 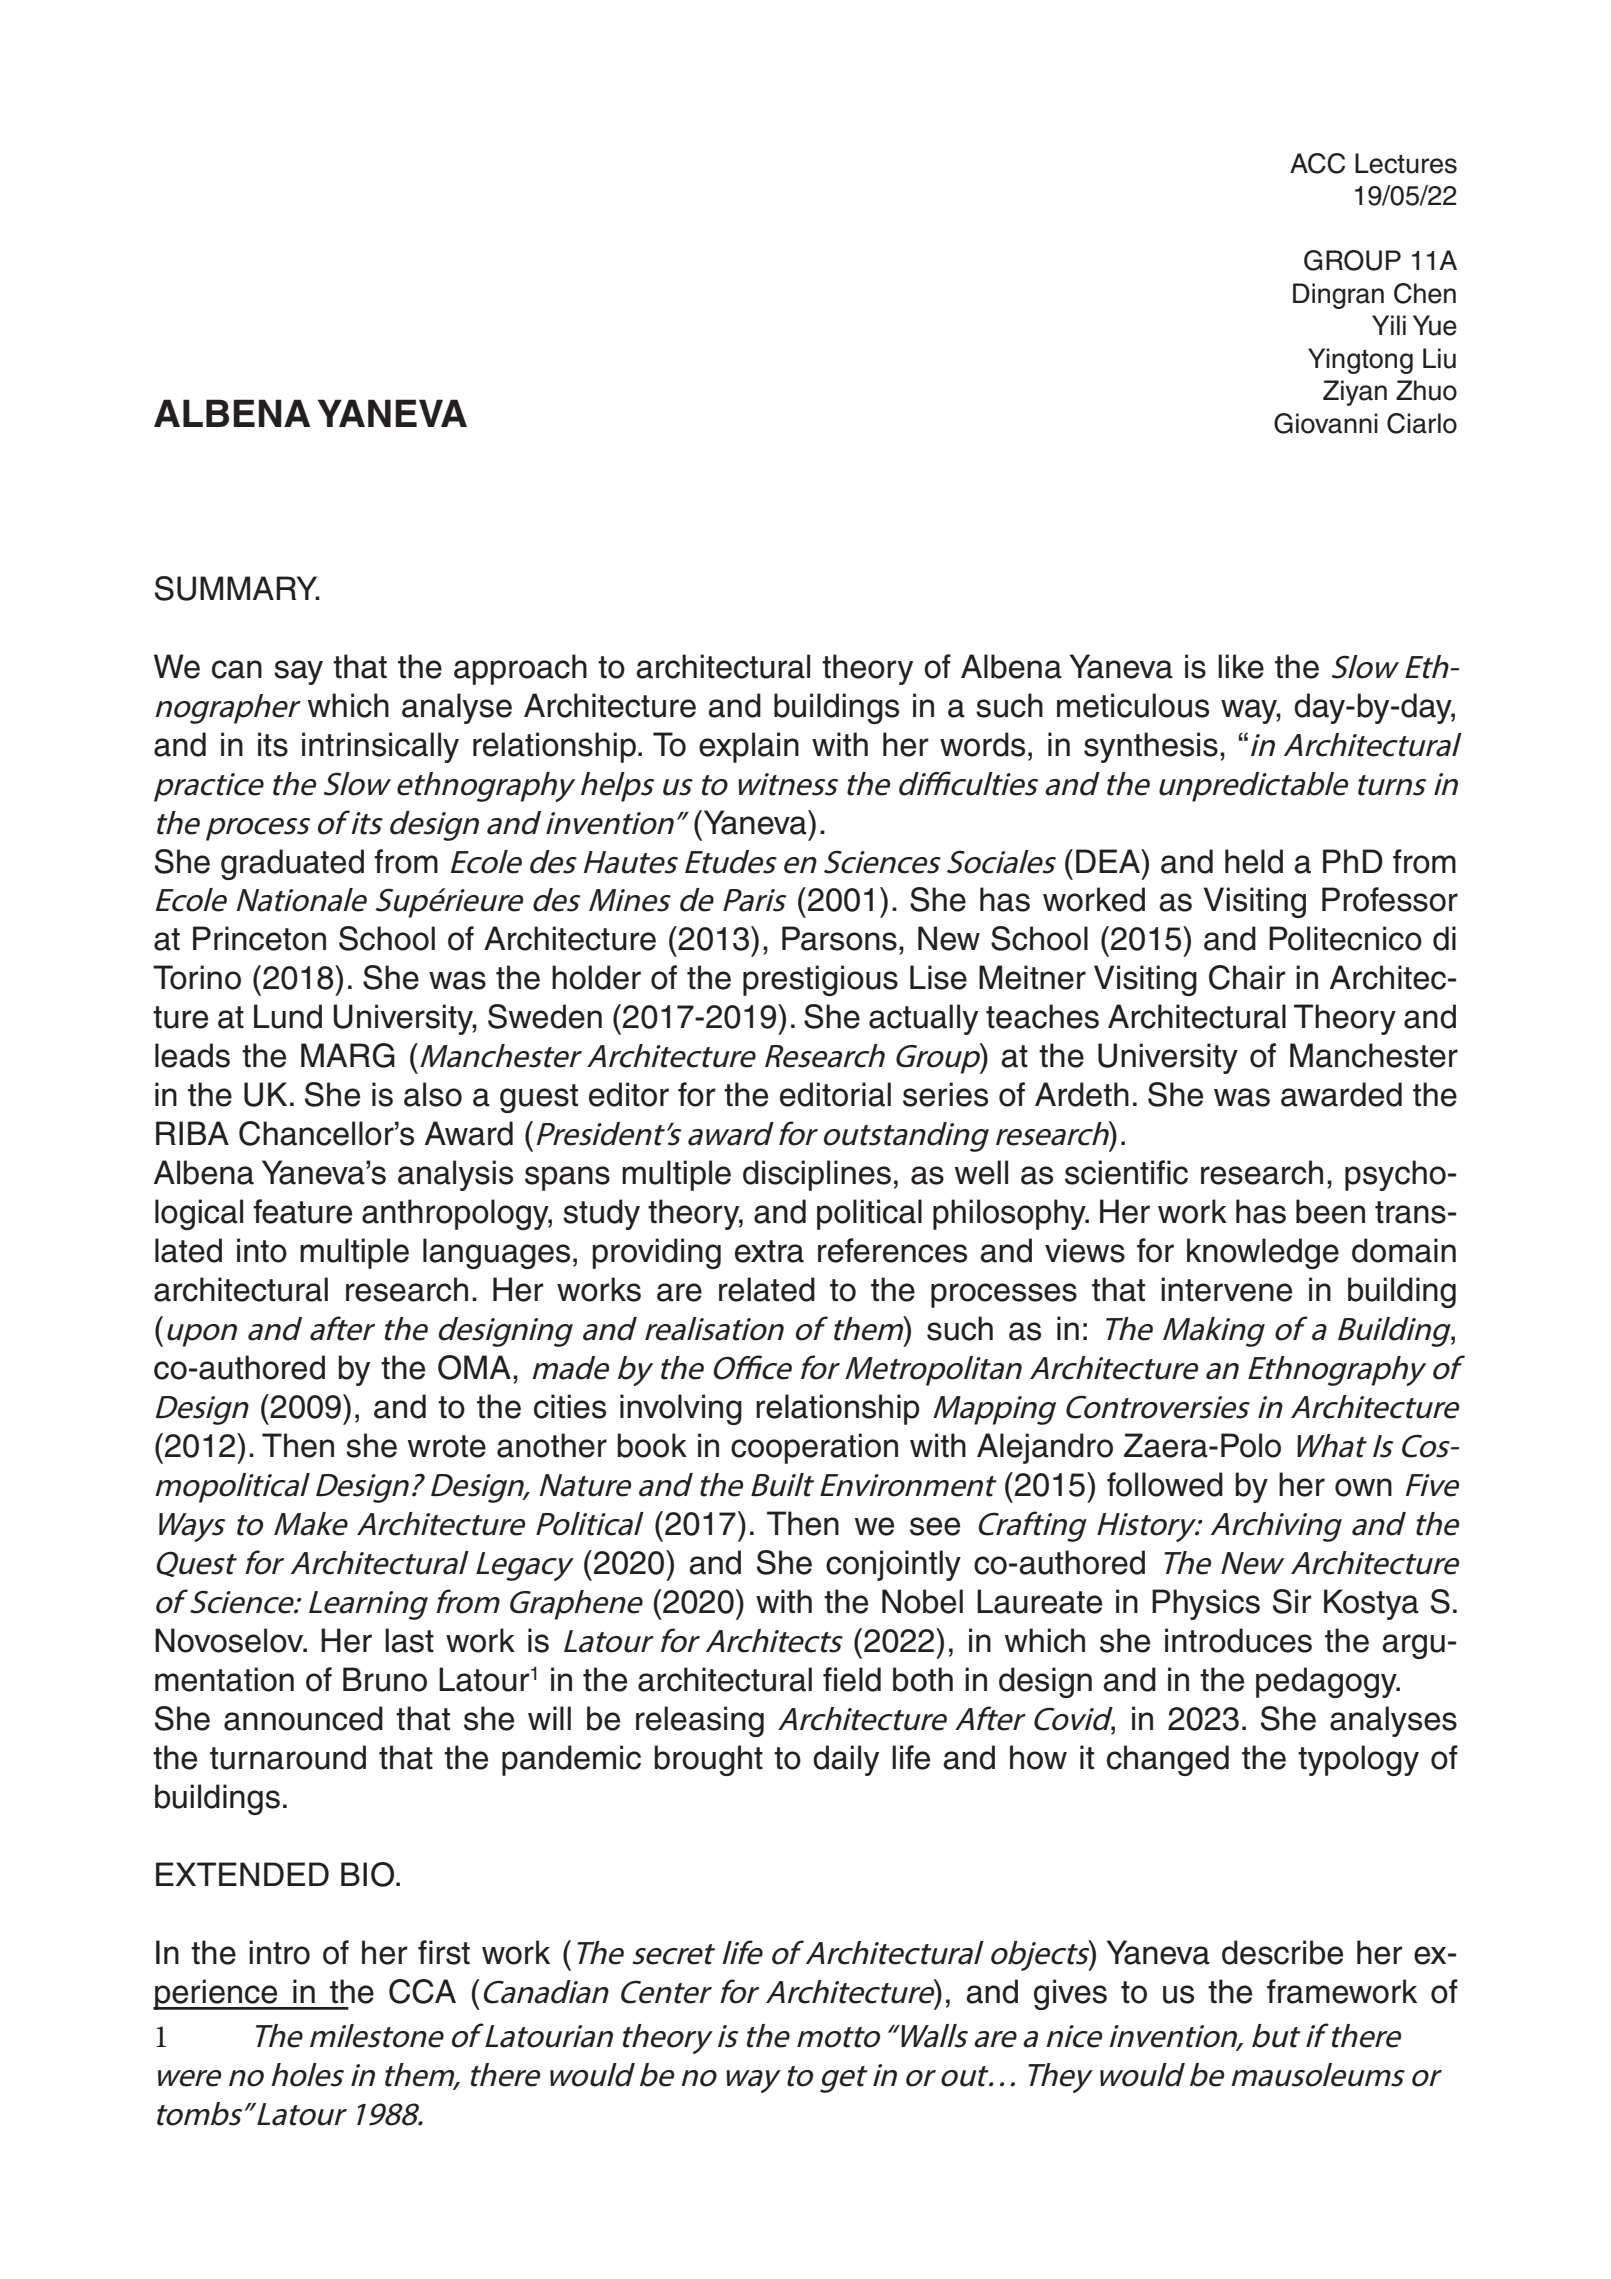 I want to click on SUMMARY, so click(x=237, y=588).
